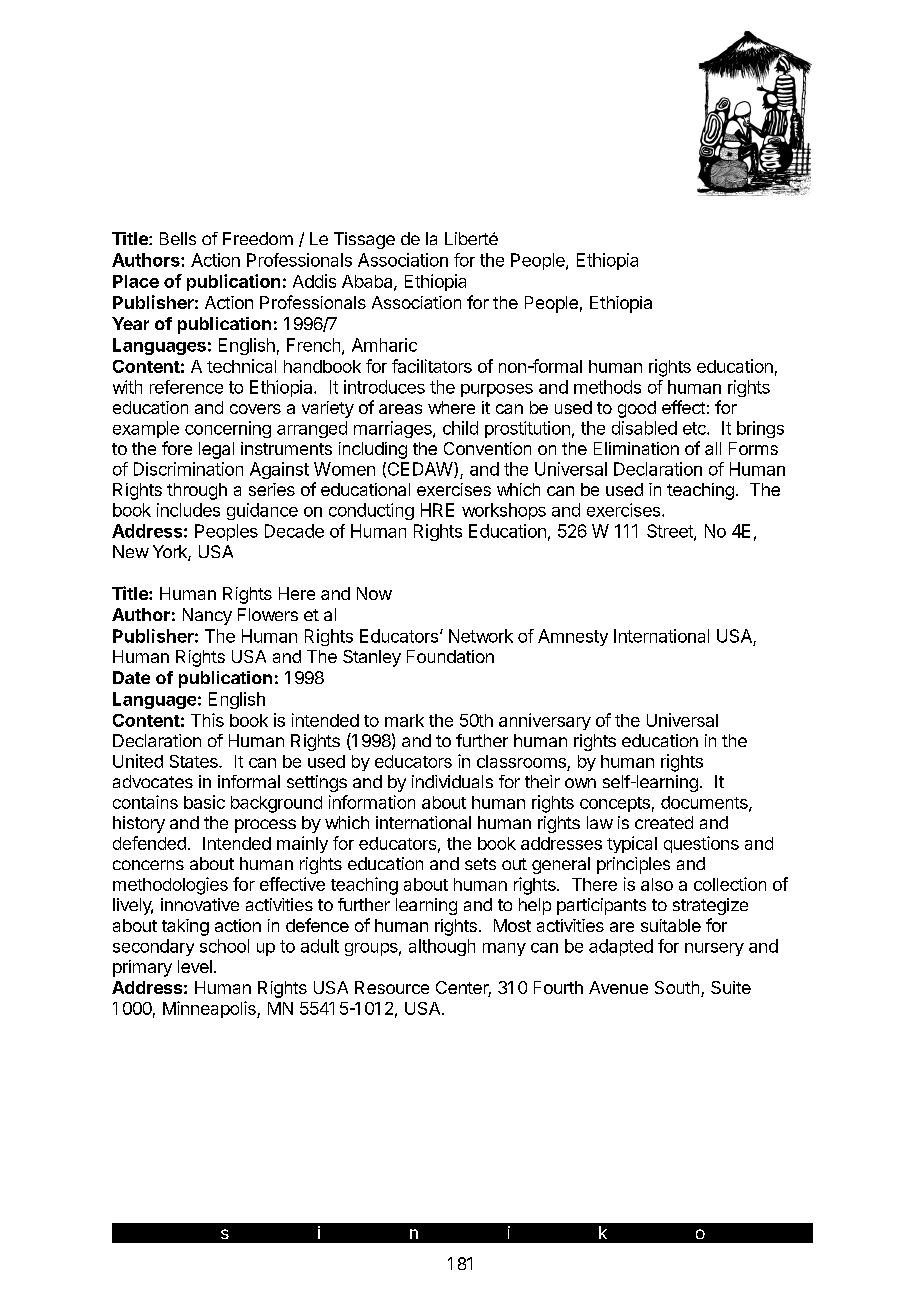 The width and height of the page is (924, 1308). Describe the element at coordinates (695, 428) in the page. I see `etc` at that location.
